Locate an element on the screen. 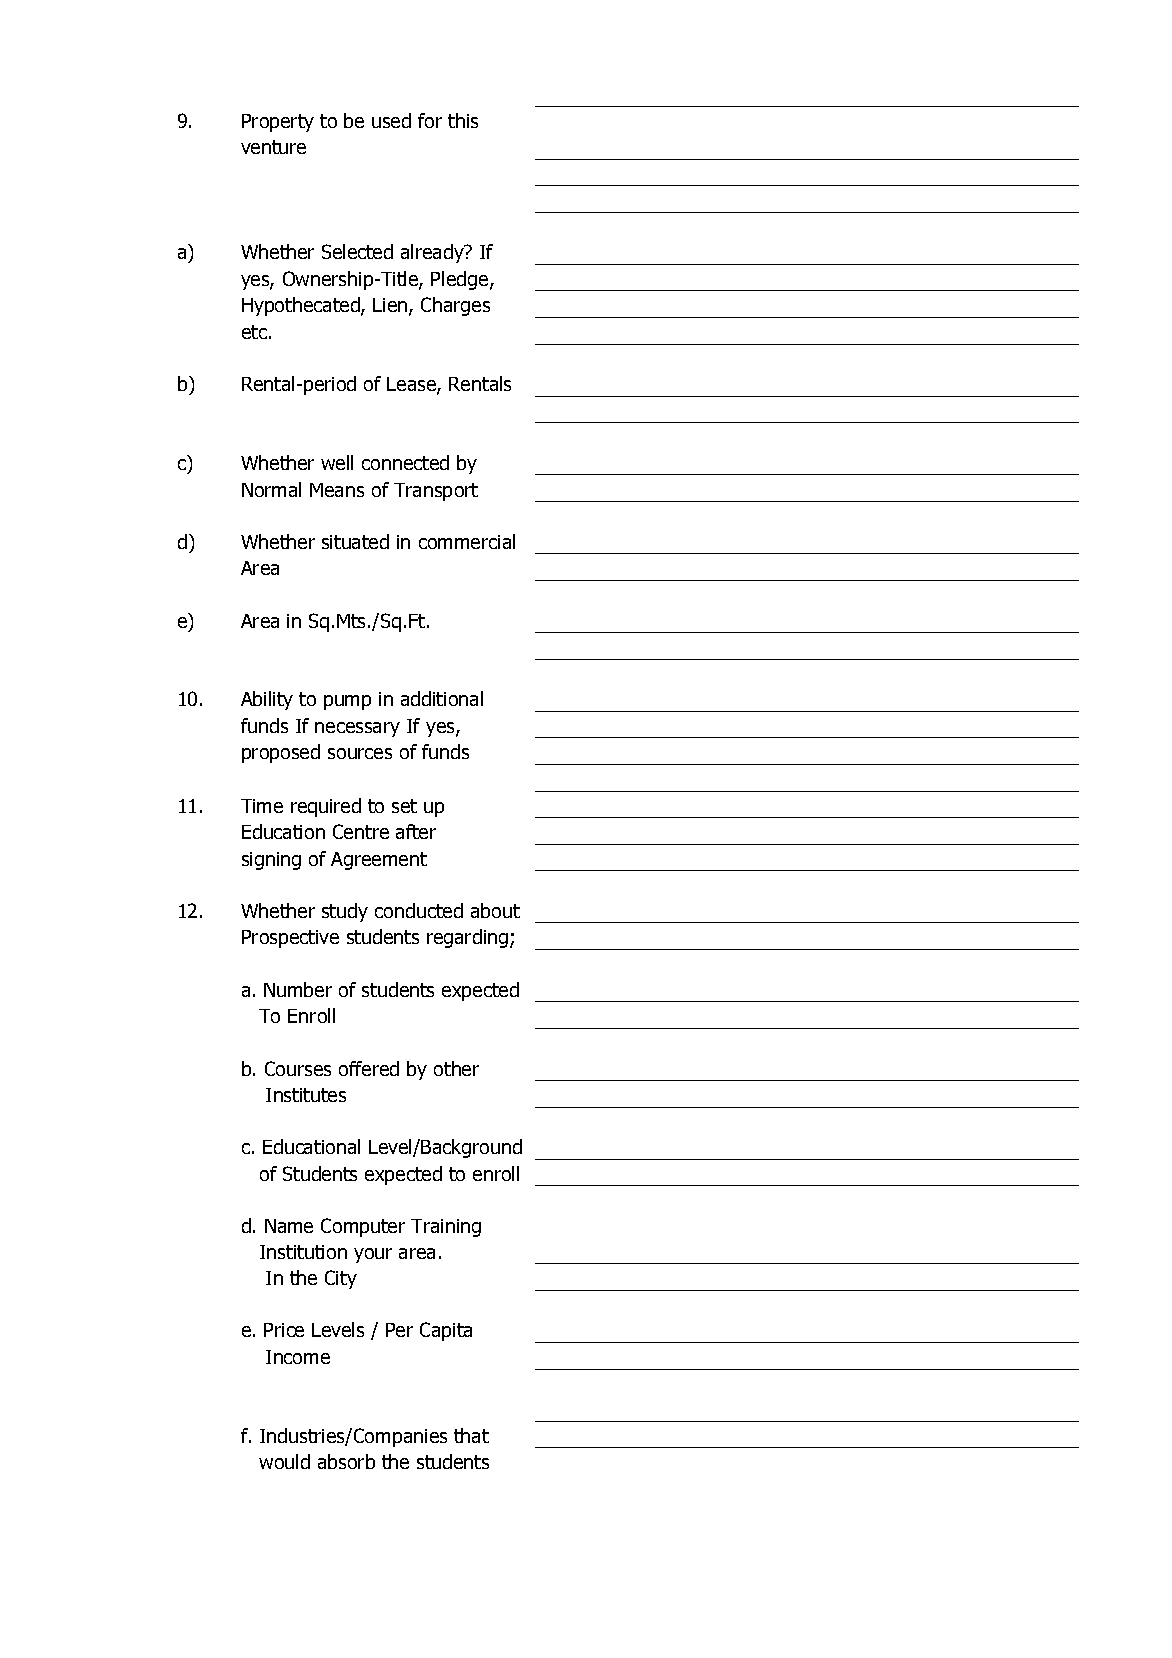  sources is located at coordinates (360, 753).
